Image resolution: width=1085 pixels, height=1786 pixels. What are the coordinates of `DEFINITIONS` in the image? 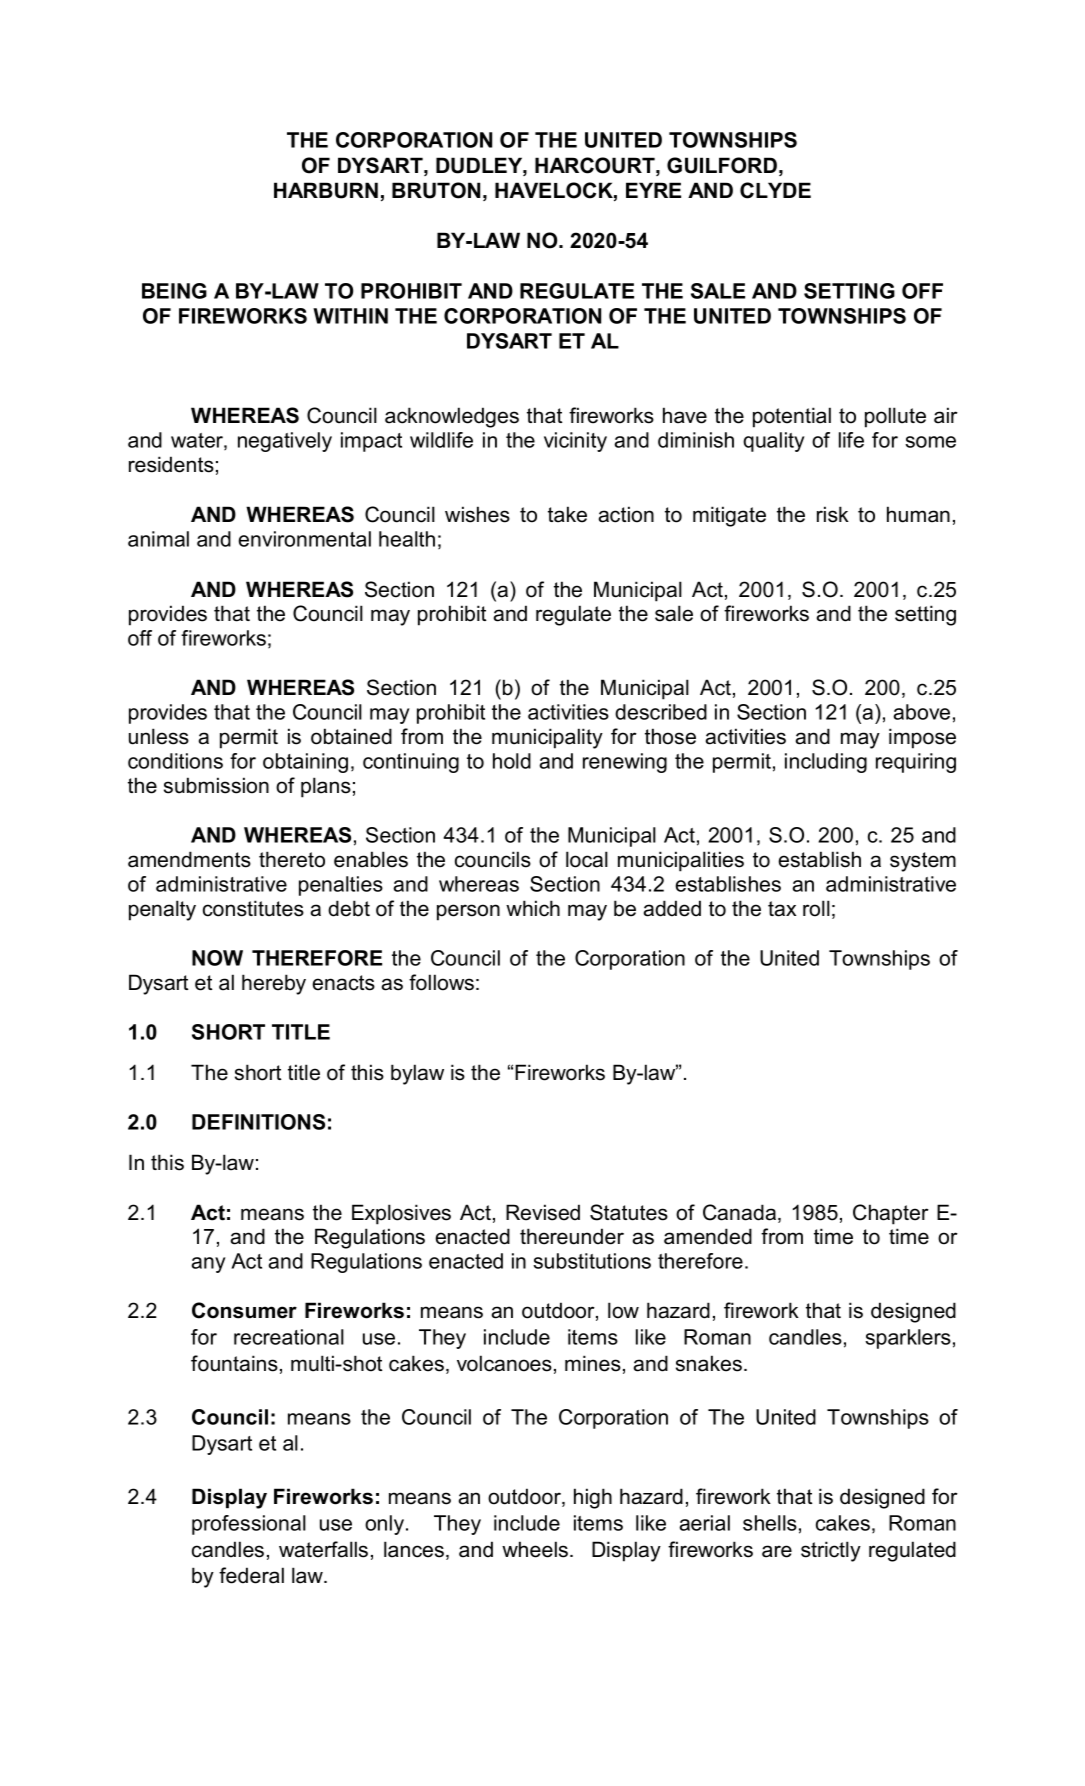 It's located at (258, 1122).
